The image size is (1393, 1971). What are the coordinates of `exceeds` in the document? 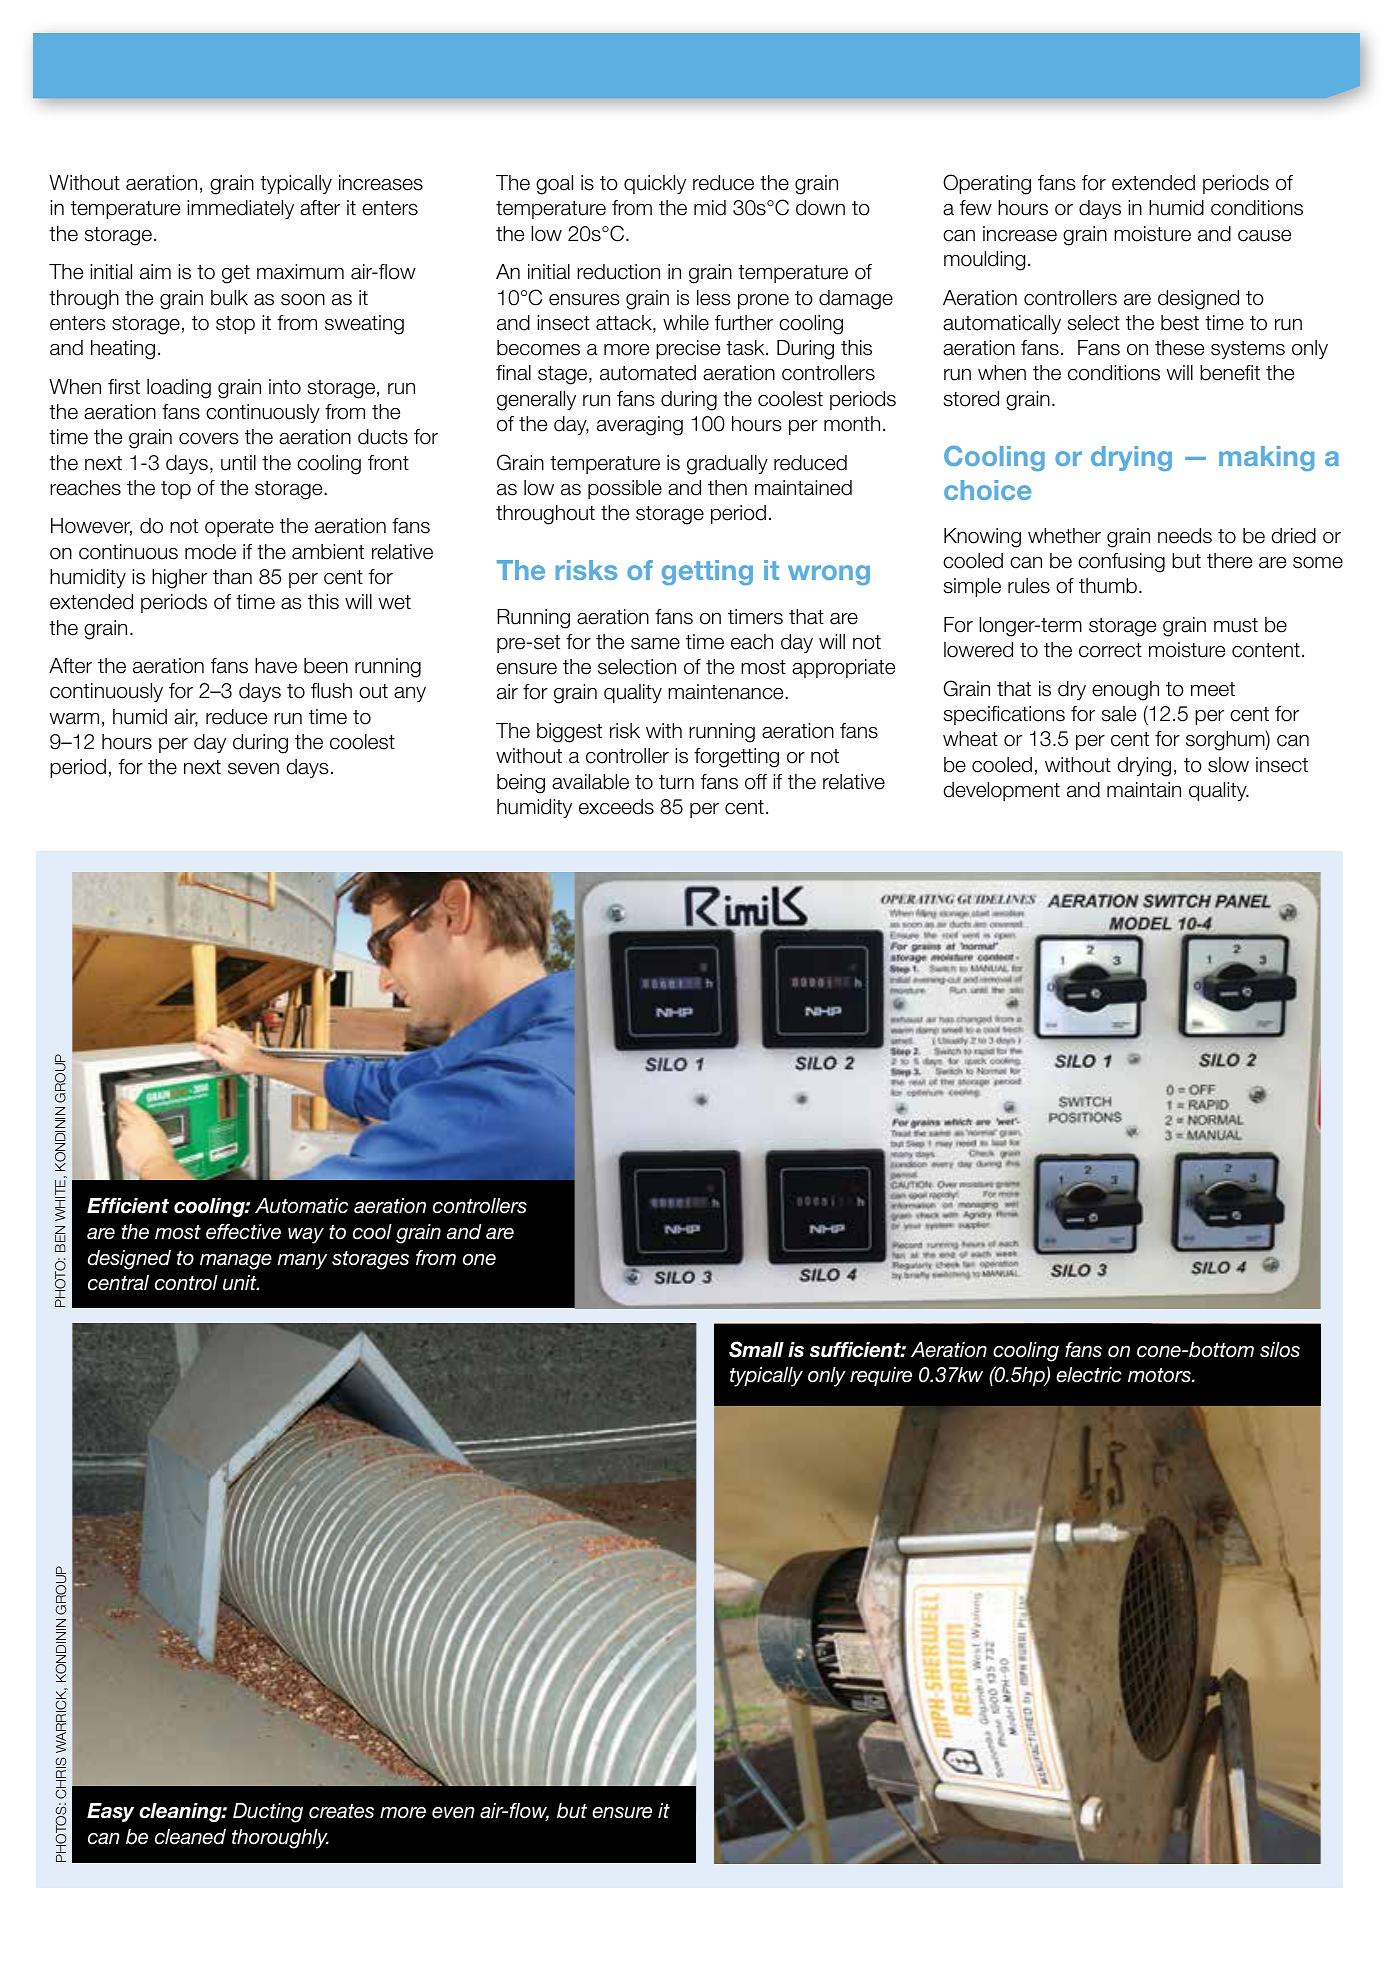 It's located at (616, 807).
